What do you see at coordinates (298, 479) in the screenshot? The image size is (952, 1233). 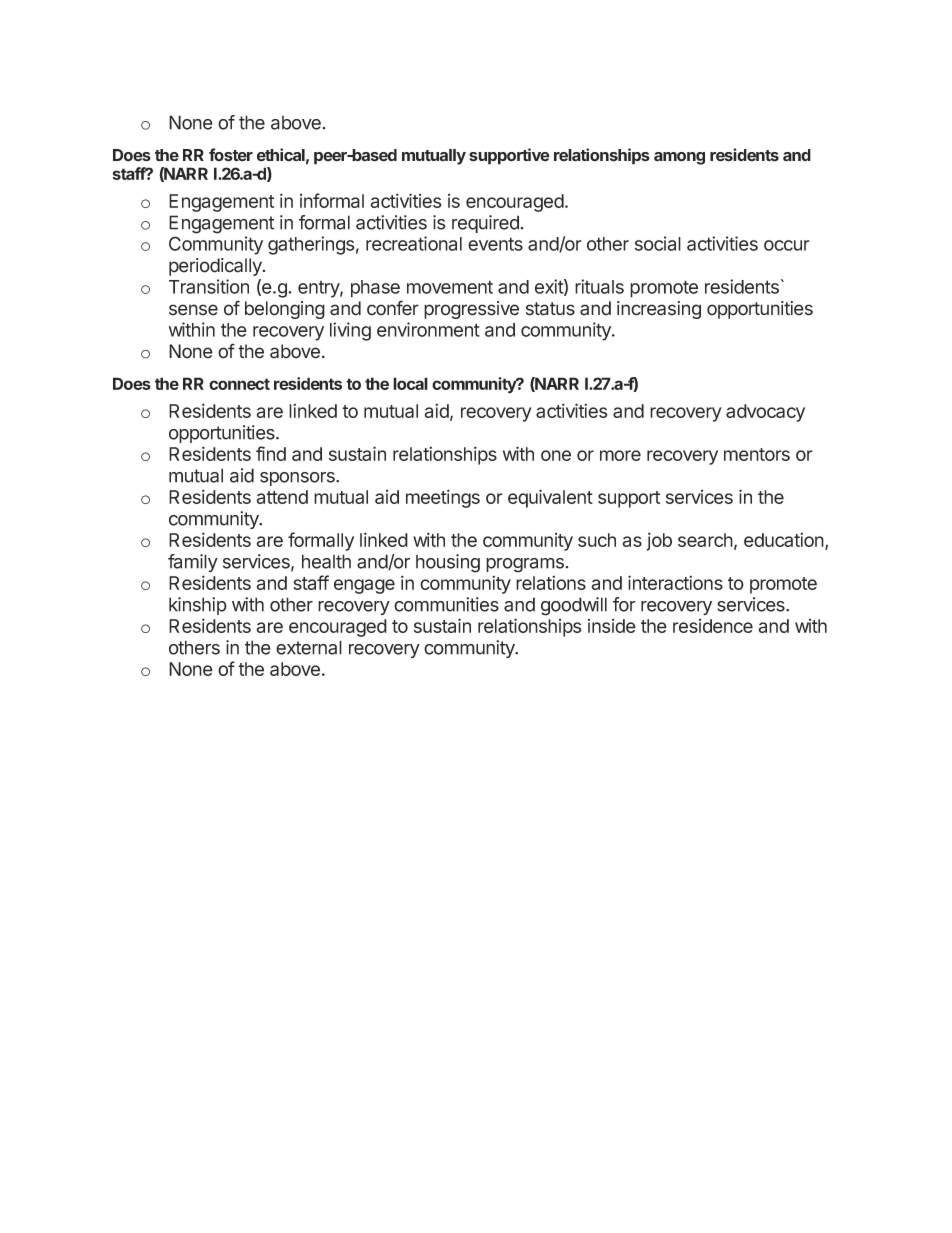 I see `sponsors` at bounding box center [298, 479].
